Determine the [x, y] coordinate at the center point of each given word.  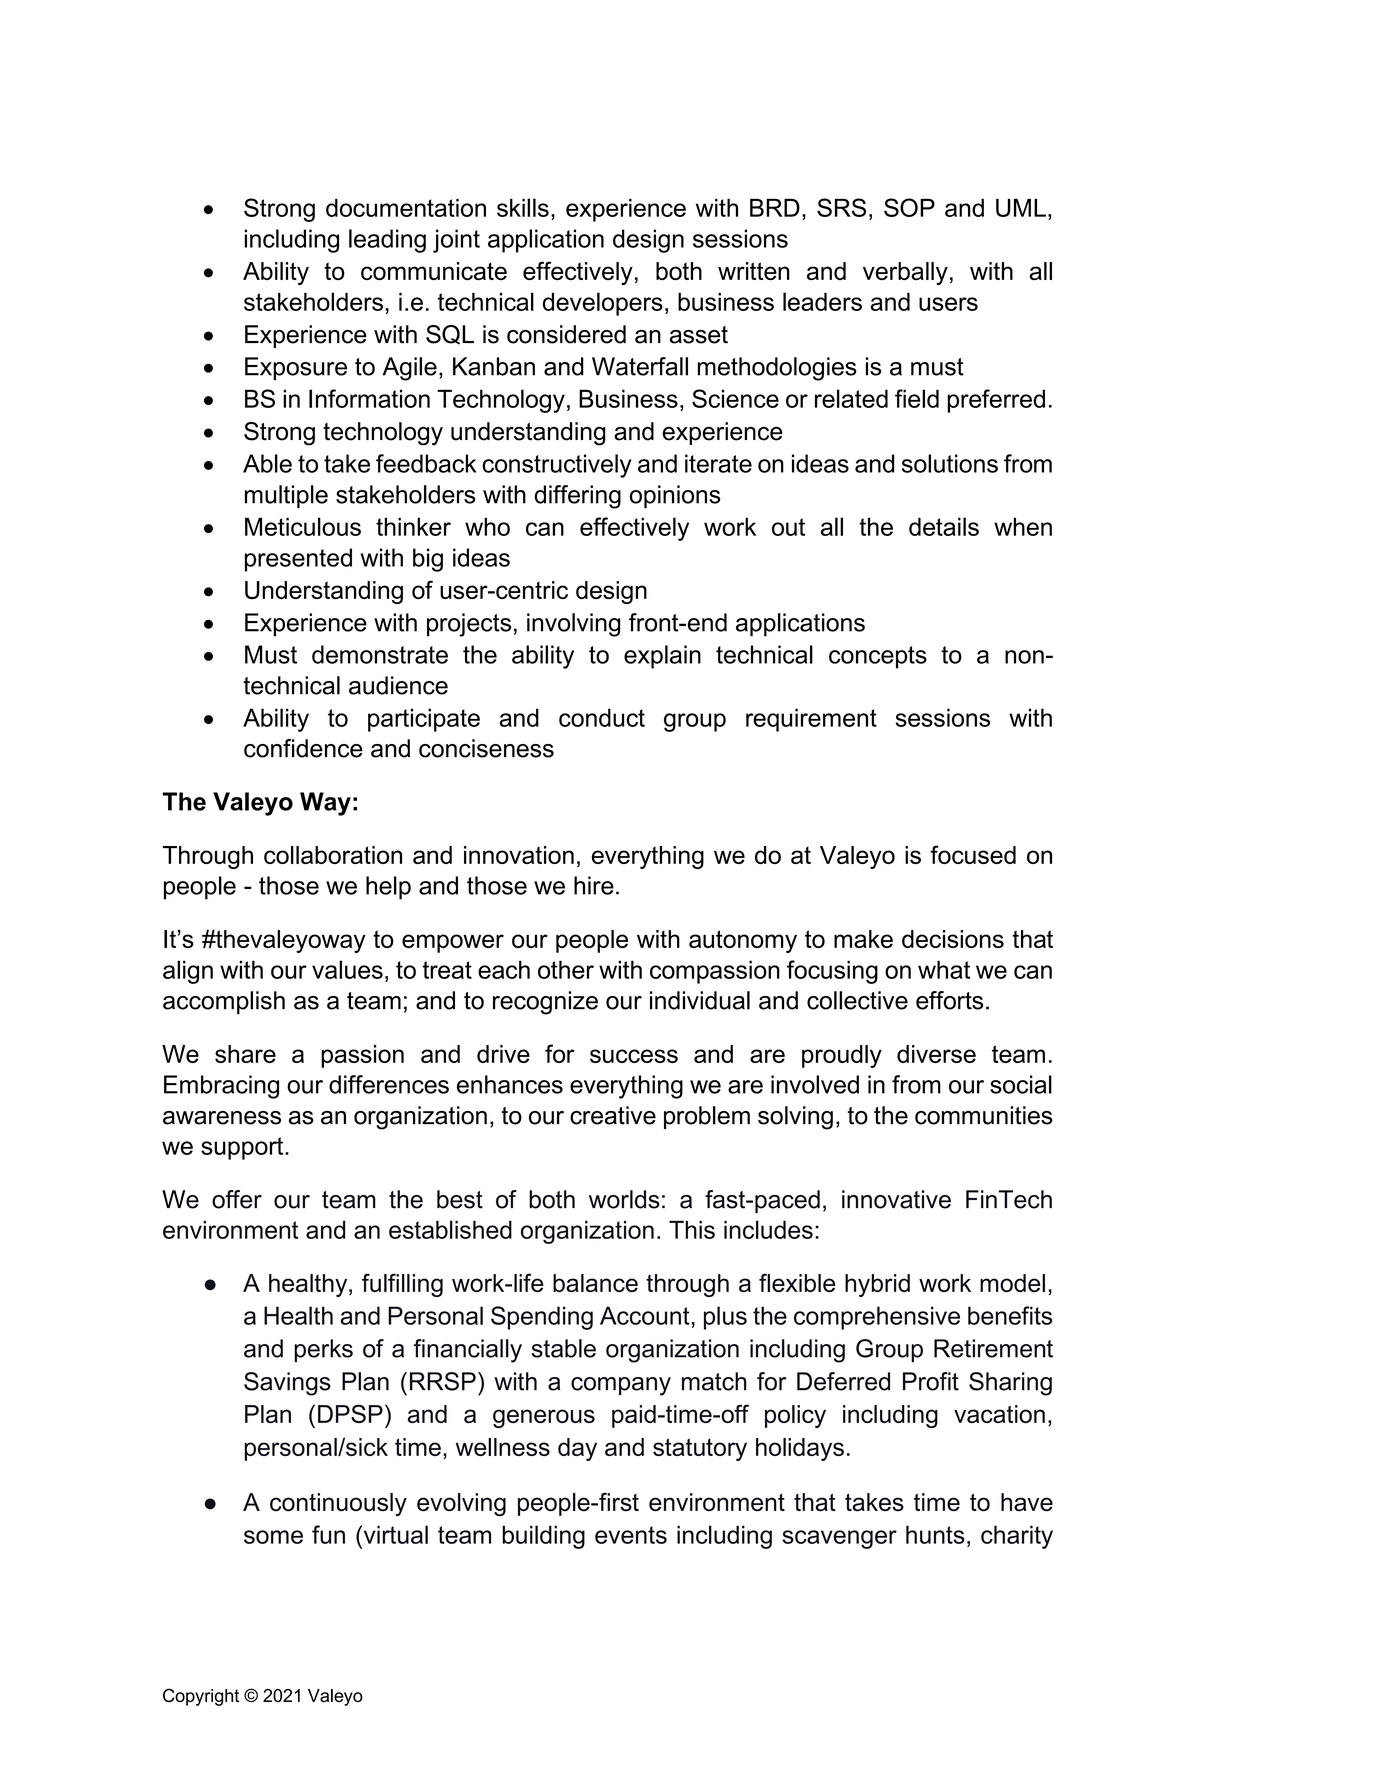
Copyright [201, 1697]
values [347, 969]
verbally [905, 273]
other [566, 969]
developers [603, 304]
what [944, 969]
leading [387, 241]
